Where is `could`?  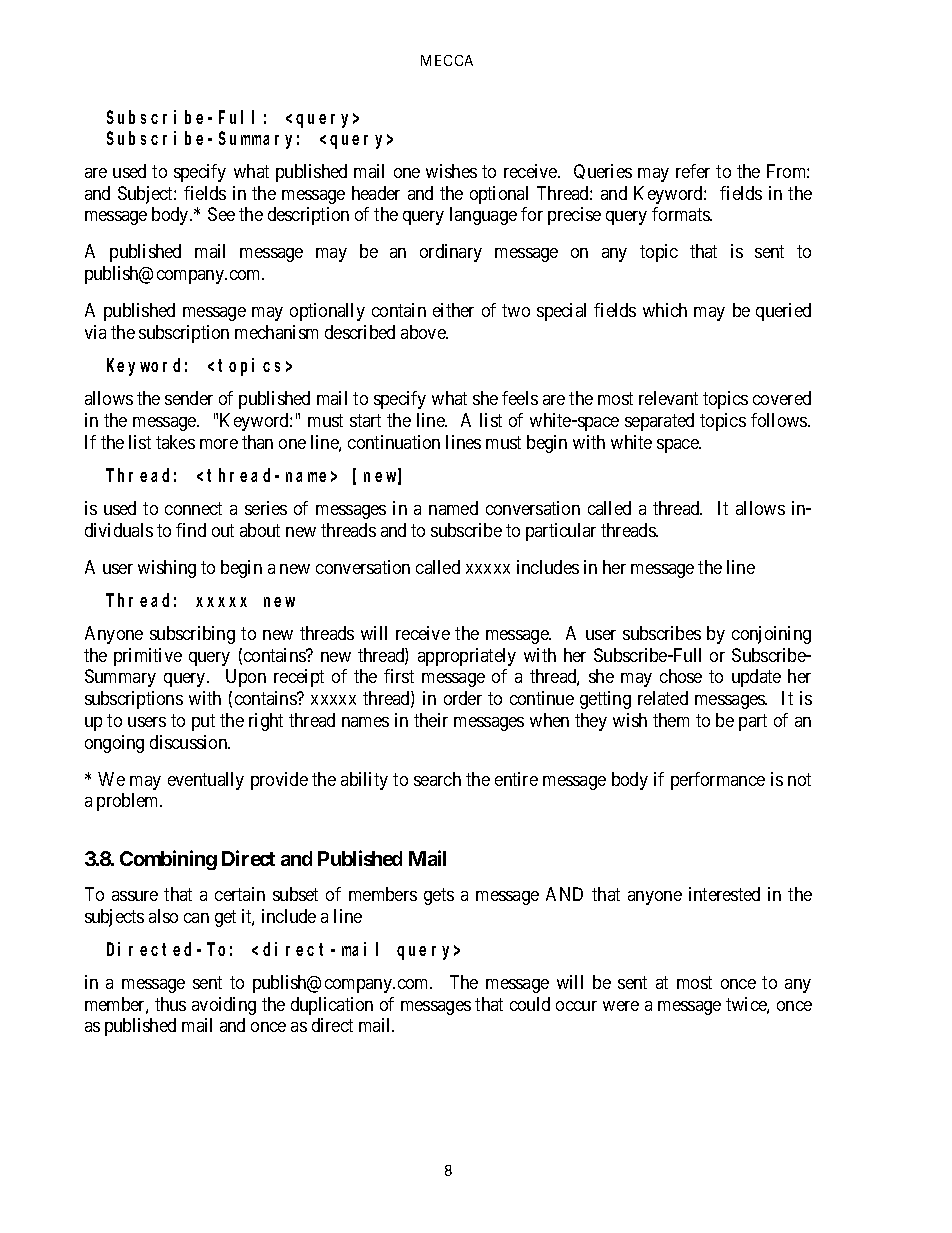
could is located at coordinates (530, 1004).
